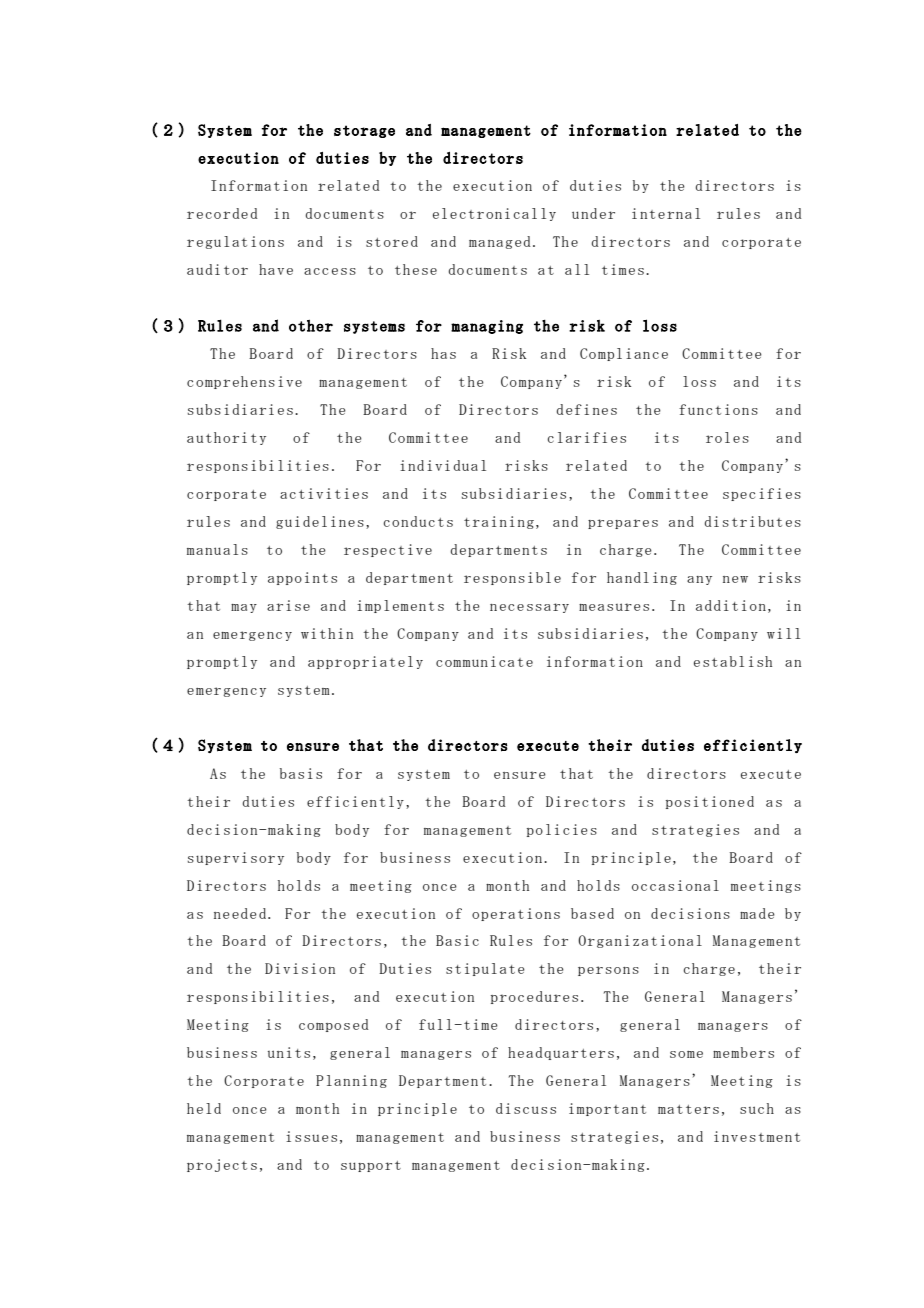 Image resolution: width=924 pixels, height=1308 pixels. What do you see at coordinates (757, 1136) in the screenshot?
I see `investment` at bounding box center [757, 1136].
